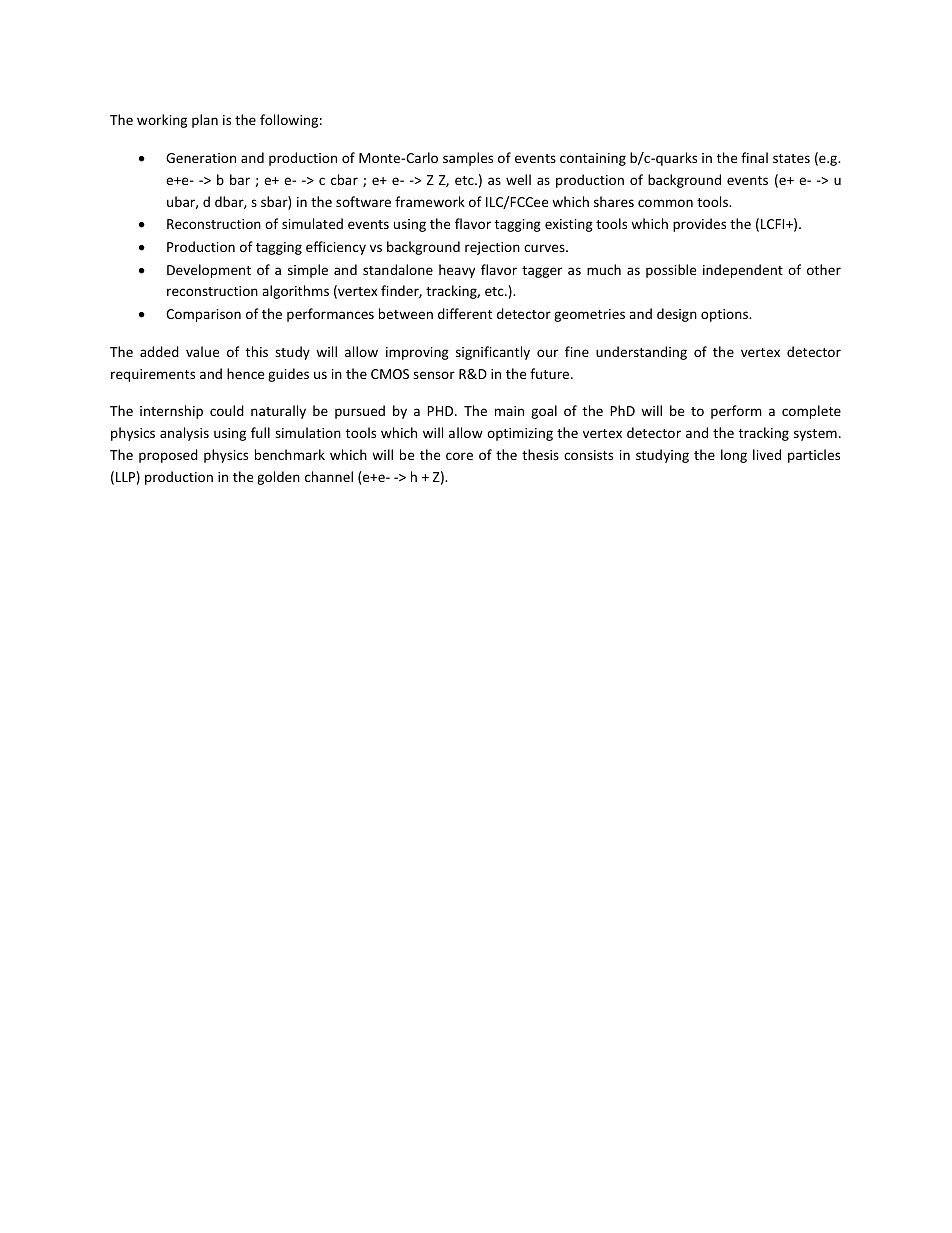 This screenshot has height=1233, width=952. Describe the element at coordinates (312, 223) in the screenshot. I see `simulated` at that location.
